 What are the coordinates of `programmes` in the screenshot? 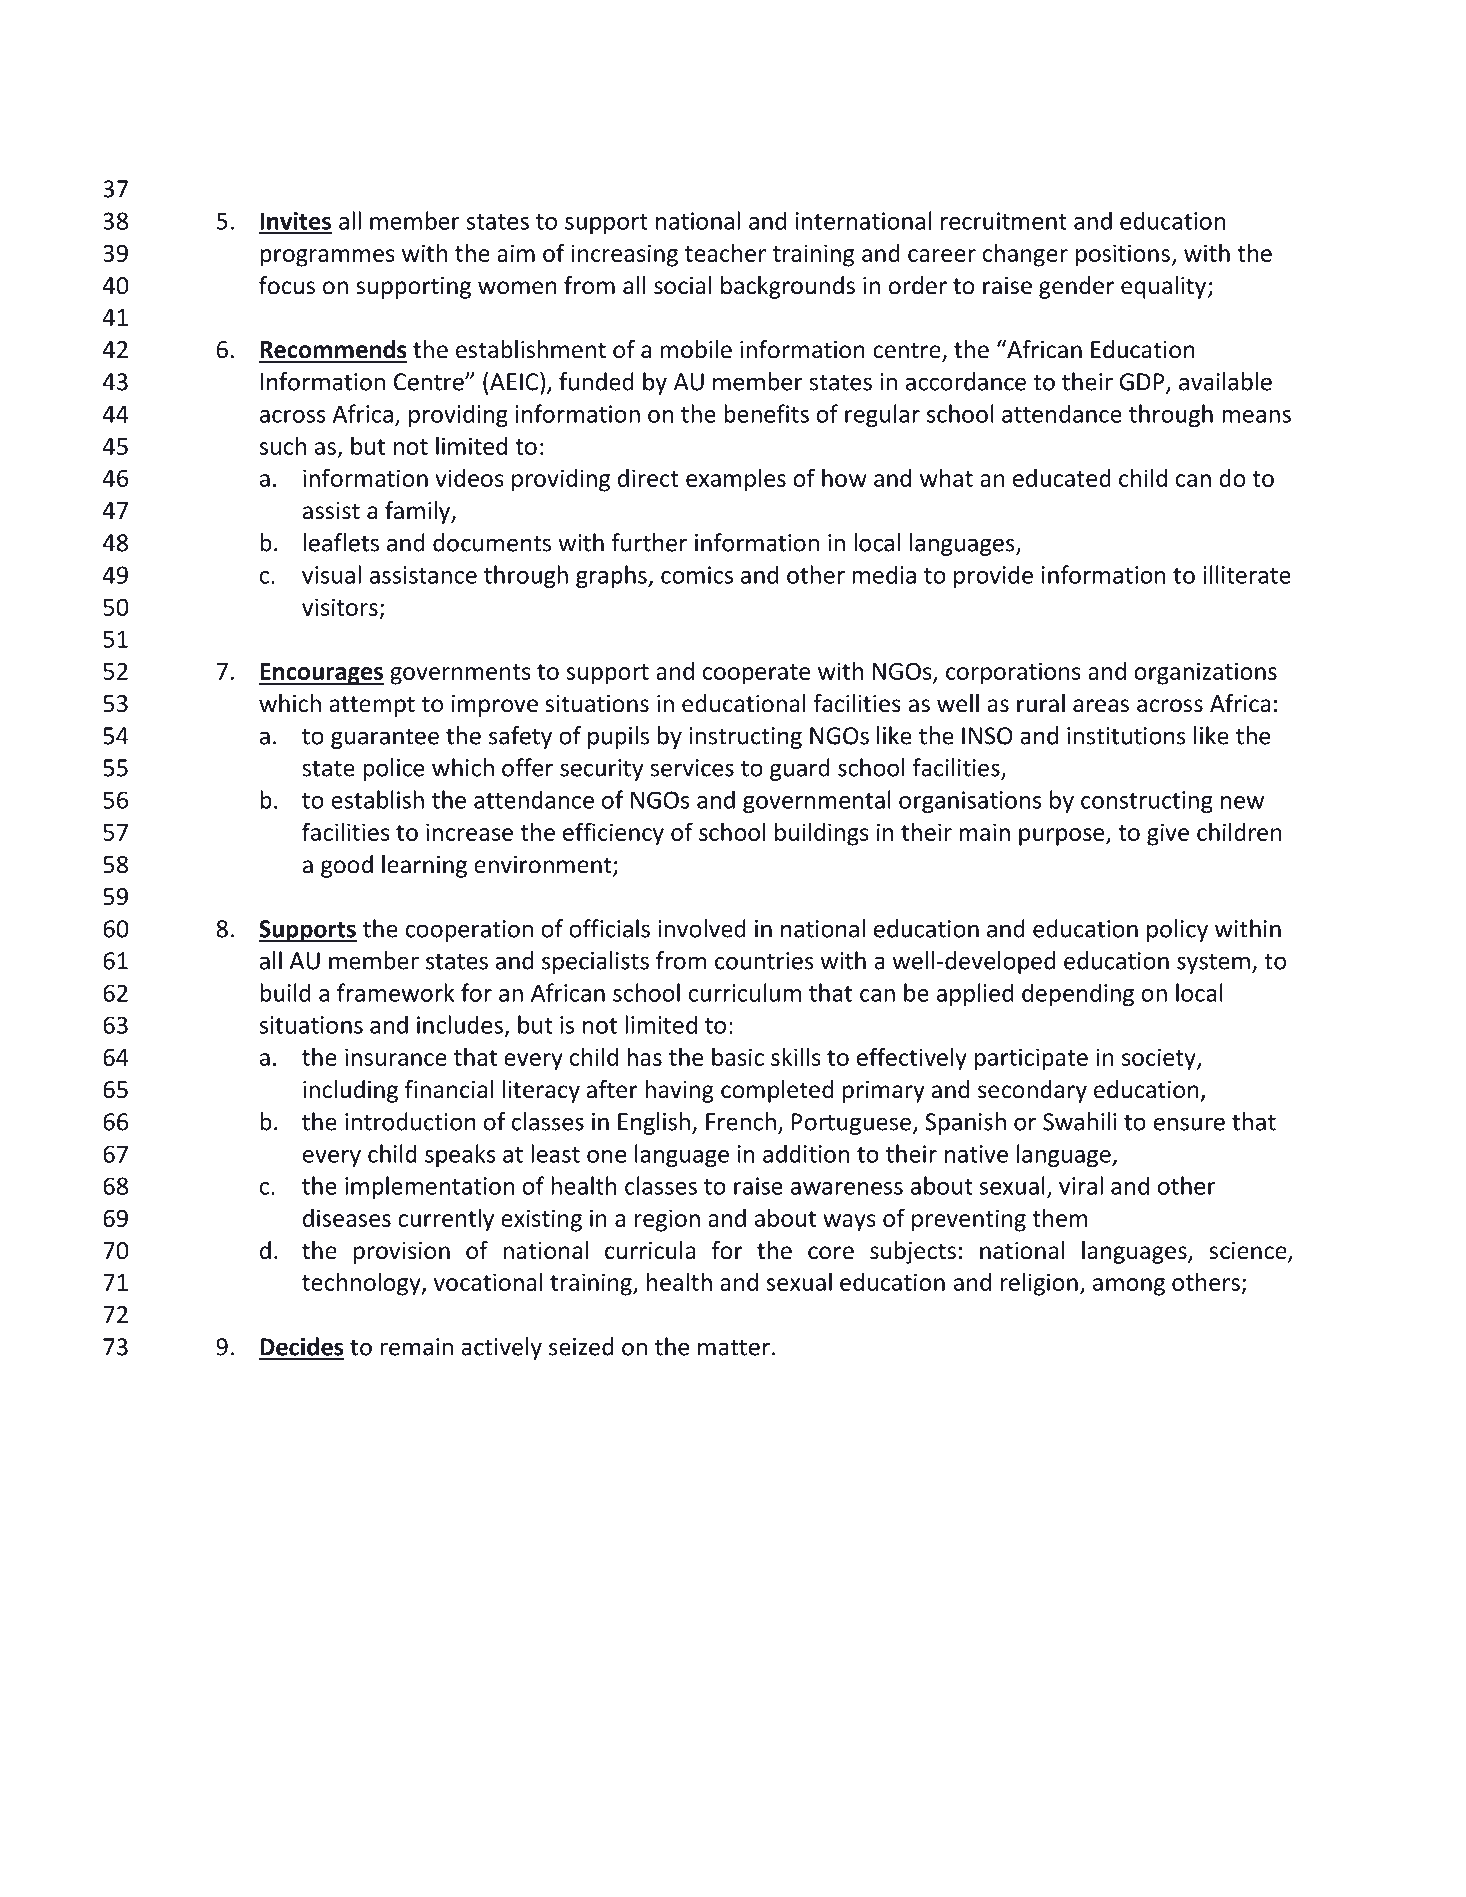 It's located at (327, 258).
